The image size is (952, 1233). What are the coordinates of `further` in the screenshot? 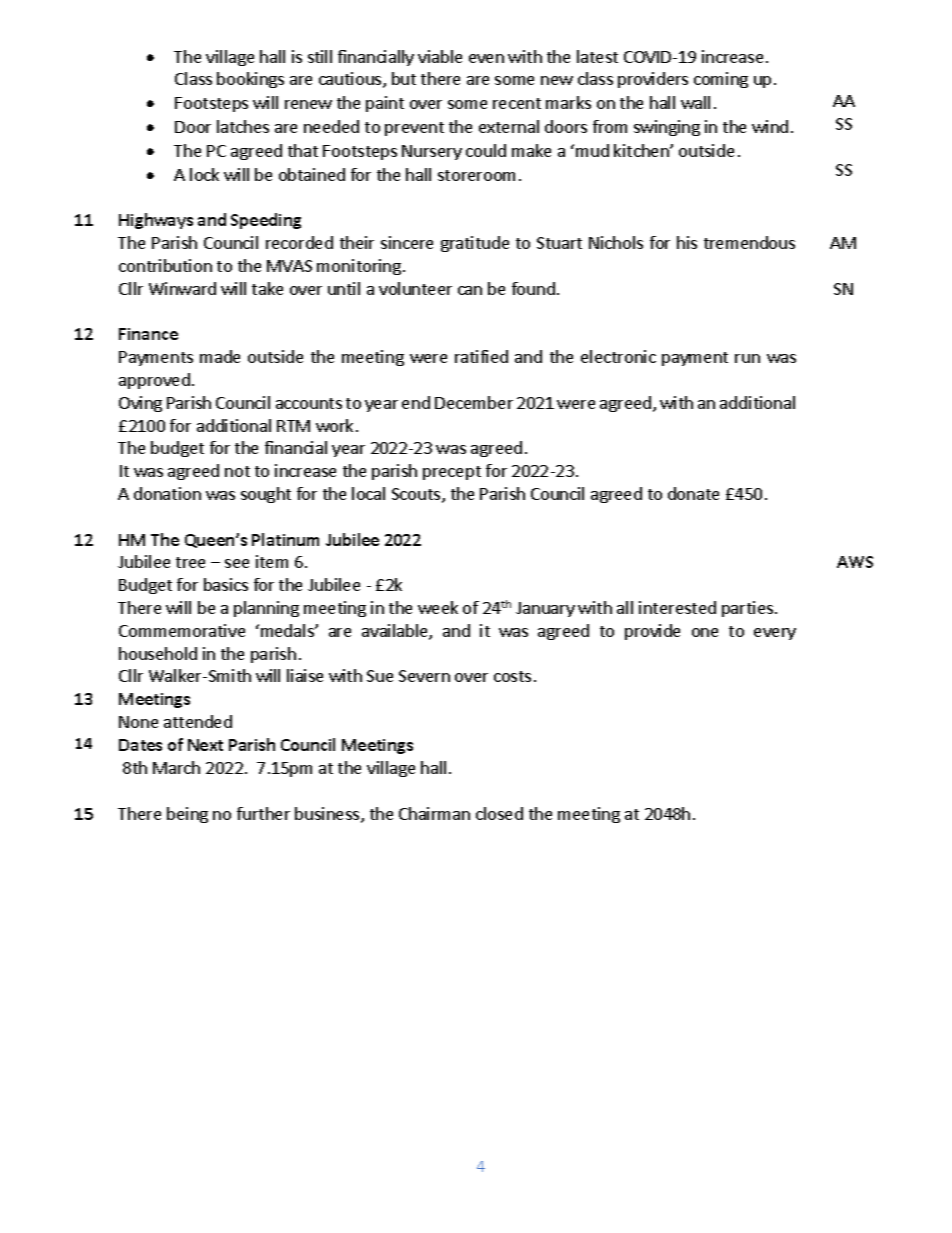 It's located at (263, 813).
